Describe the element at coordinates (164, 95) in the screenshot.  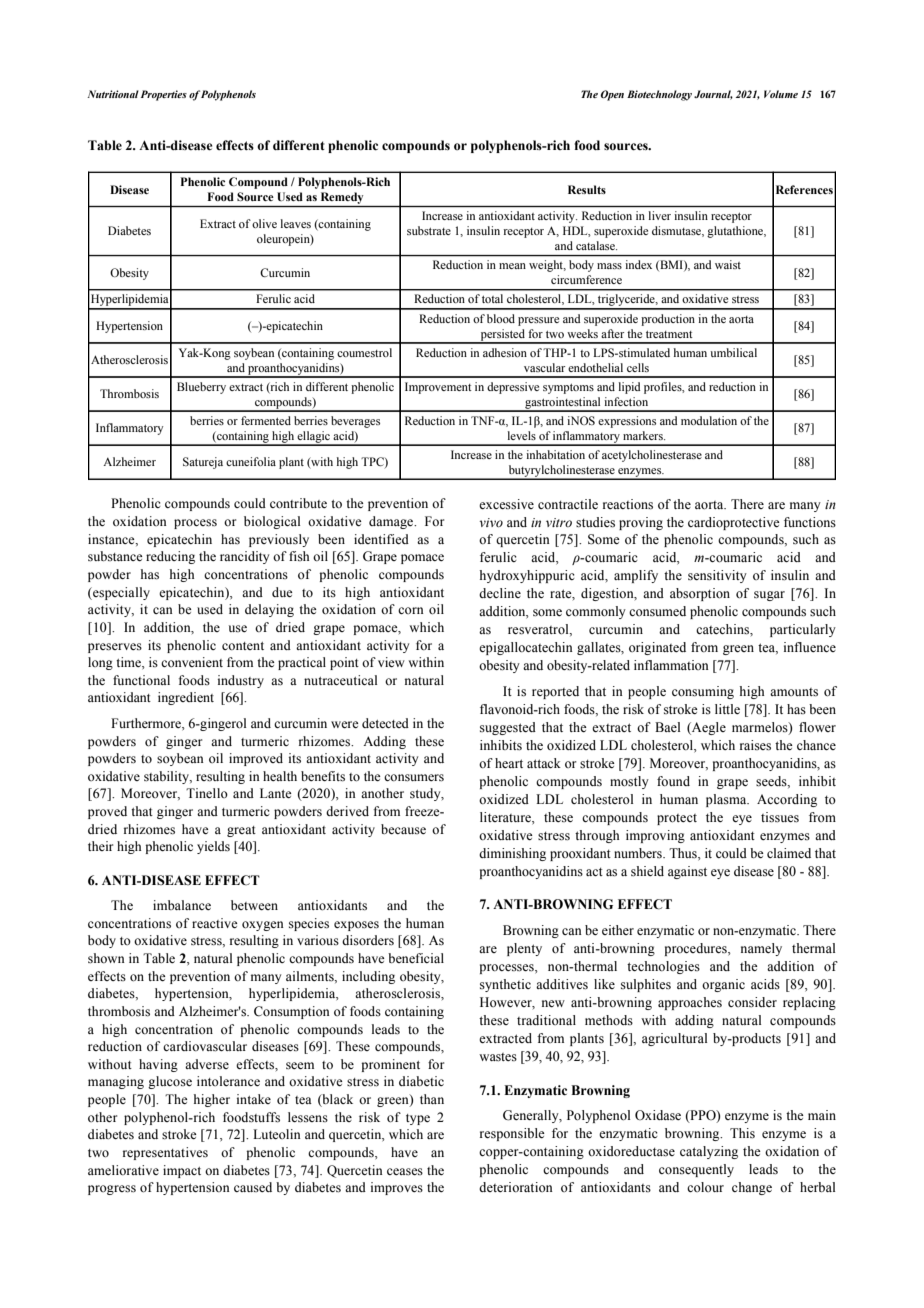
I see `Properties` at that location.
